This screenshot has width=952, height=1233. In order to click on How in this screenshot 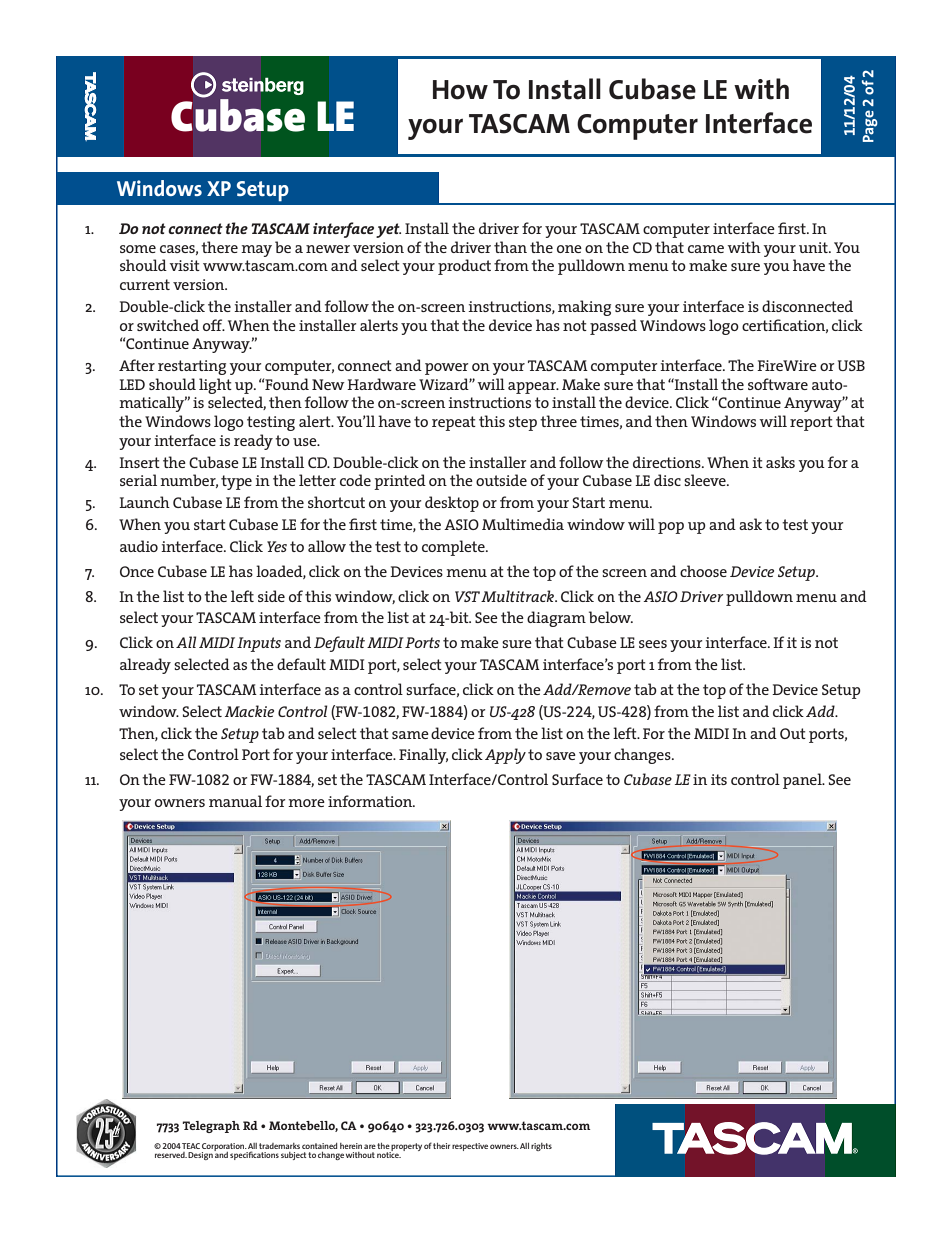, I will do `click(460, 90)`.
